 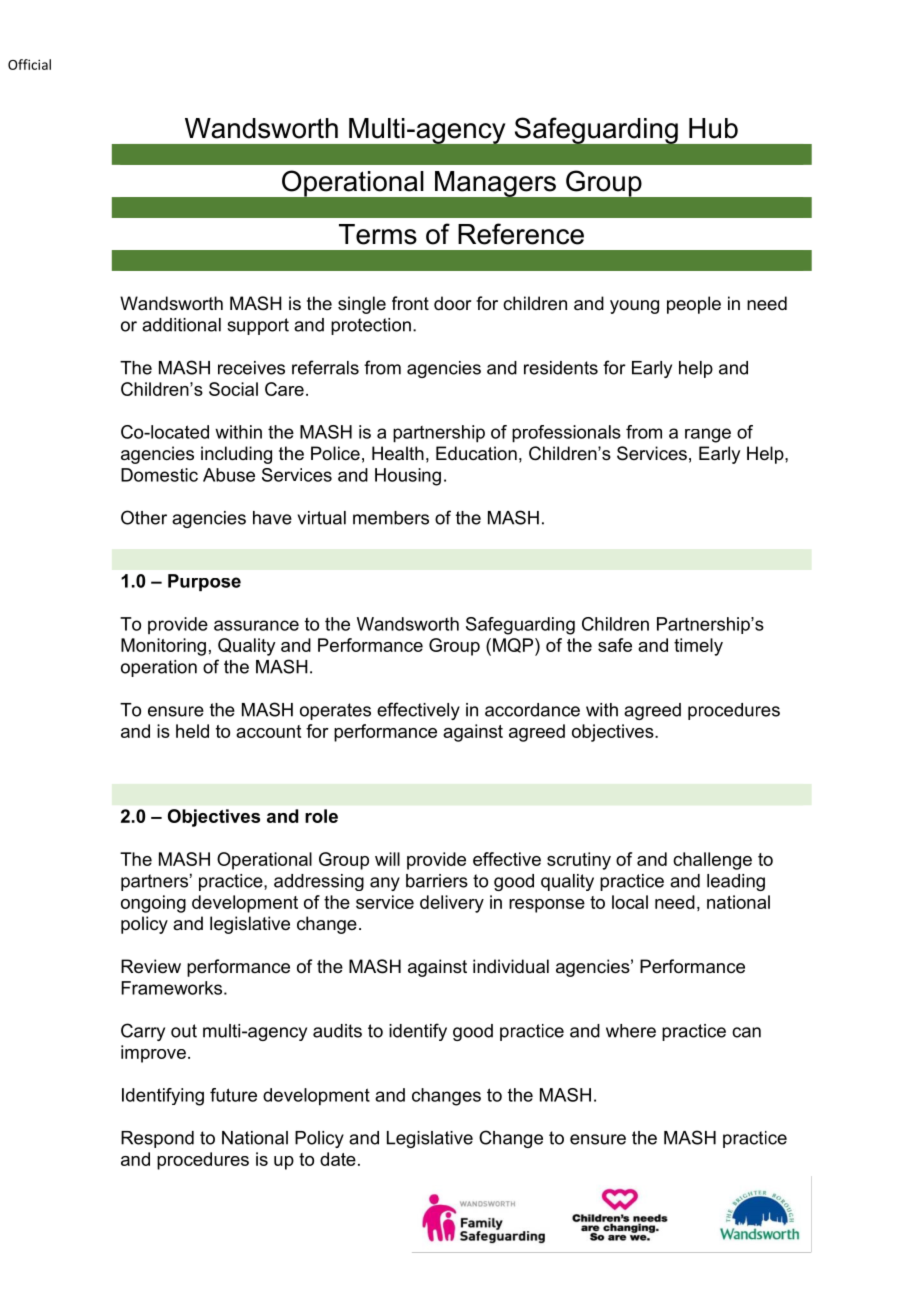 I want to click on local, so click(x=630, y=902).
